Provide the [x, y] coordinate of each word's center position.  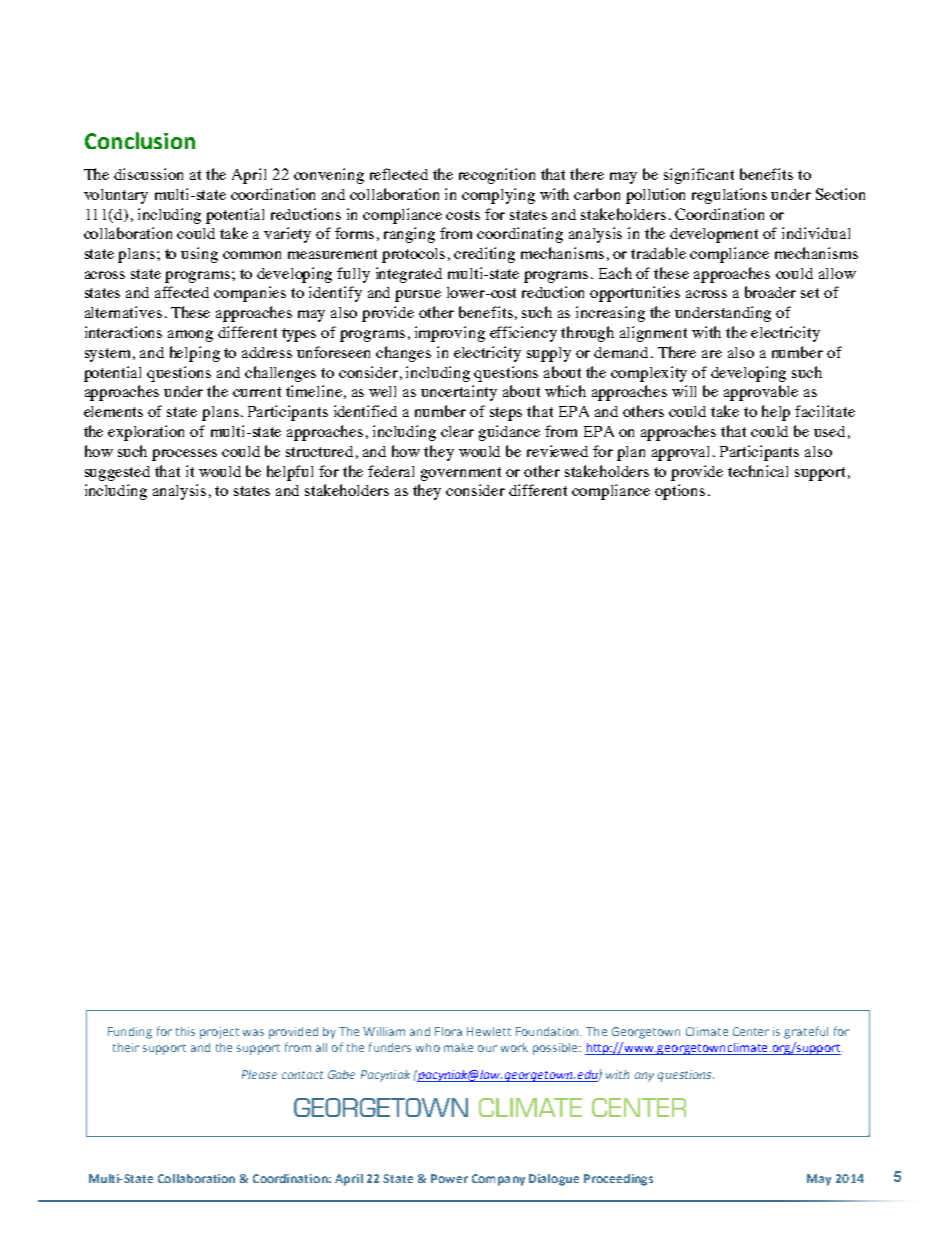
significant [699, 176]
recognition [497, 176]
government [461, 474]
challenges [280, 374]
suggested [117, 473]
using [199, 255]
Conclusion [140, 140]
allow [837, 273]
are [712, 354]
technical [758, 471]
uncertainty [459, 393]
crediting [484, 255]
